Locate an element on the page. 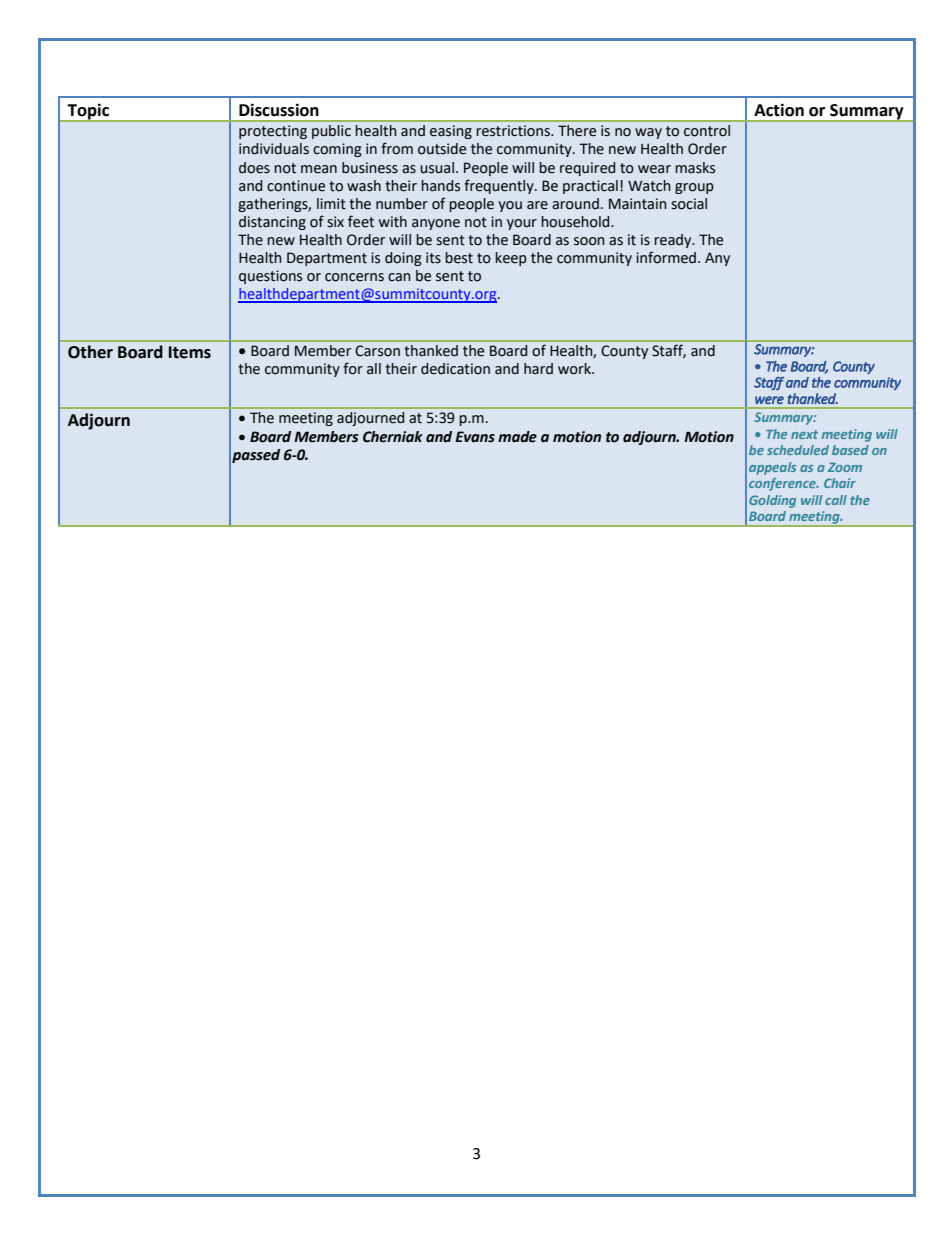 The height and width of the page is (1233, 952). Evans is located at coordinates (475, 437).
